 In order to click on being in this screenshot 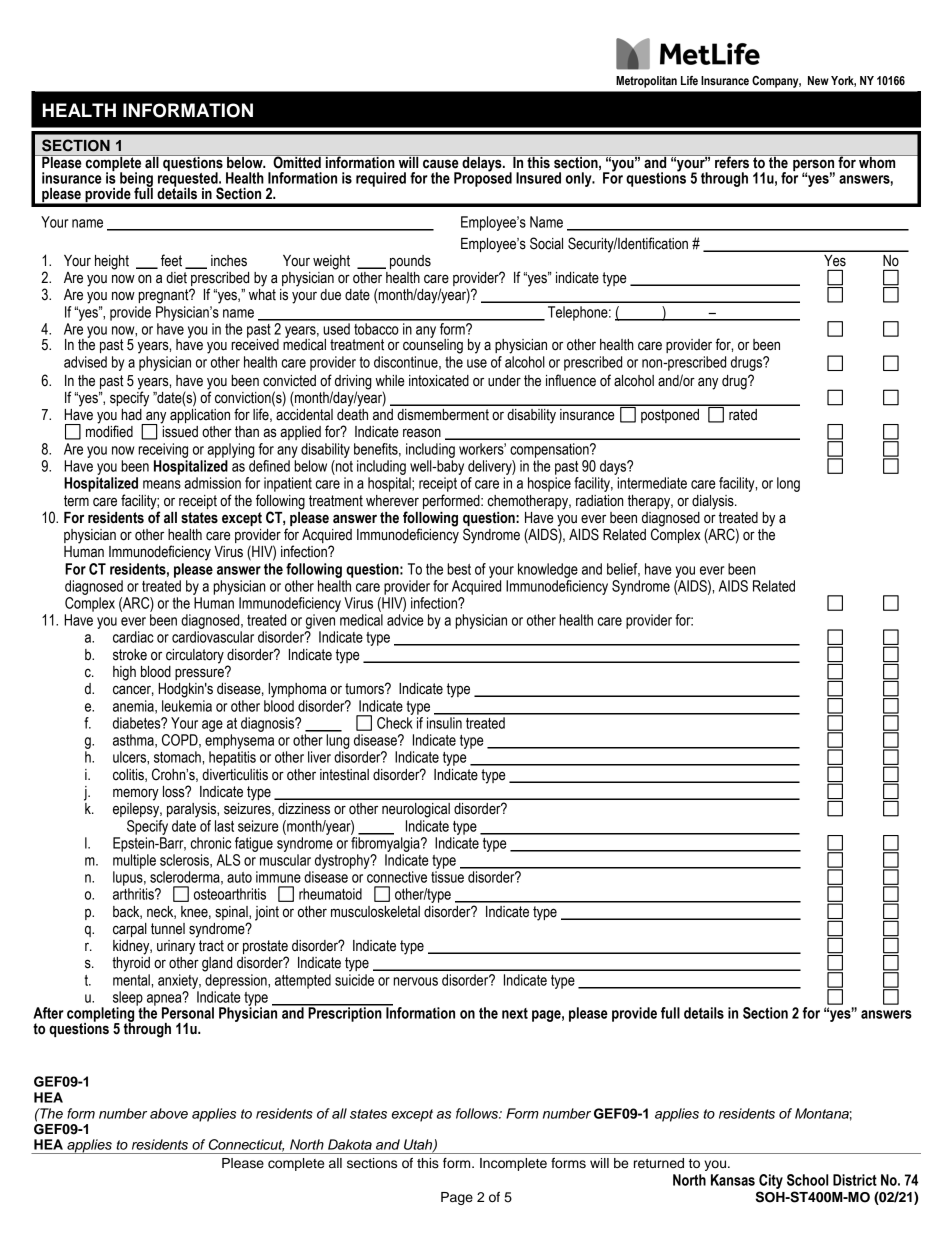, I will do `click(136, 180)`.
